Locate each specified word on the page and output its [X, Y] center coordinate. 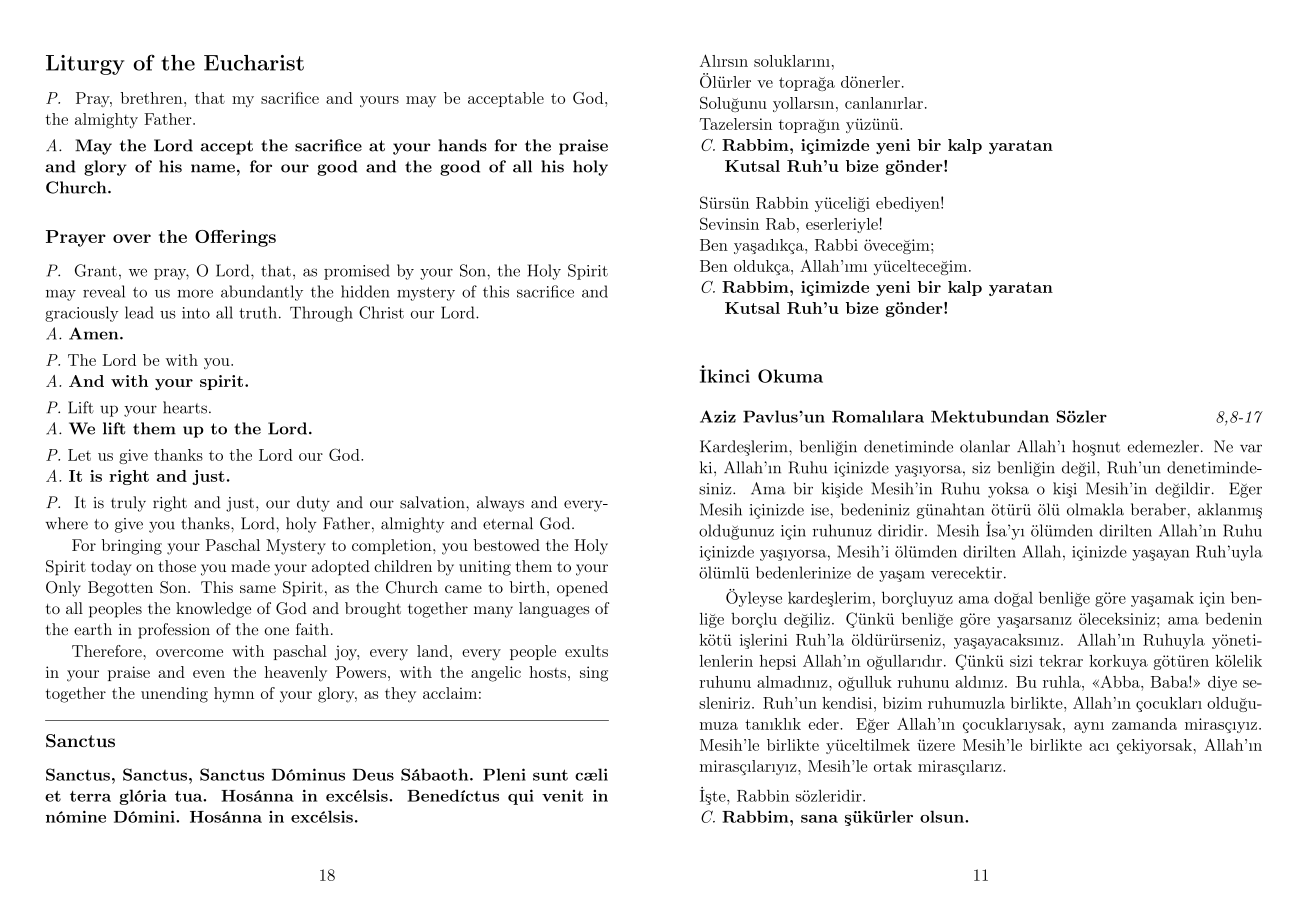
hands [462, 145]
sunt [550, 775]
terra [90, 796]
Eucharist [254, 63]
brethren [152, 98]
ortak [893, 766]
